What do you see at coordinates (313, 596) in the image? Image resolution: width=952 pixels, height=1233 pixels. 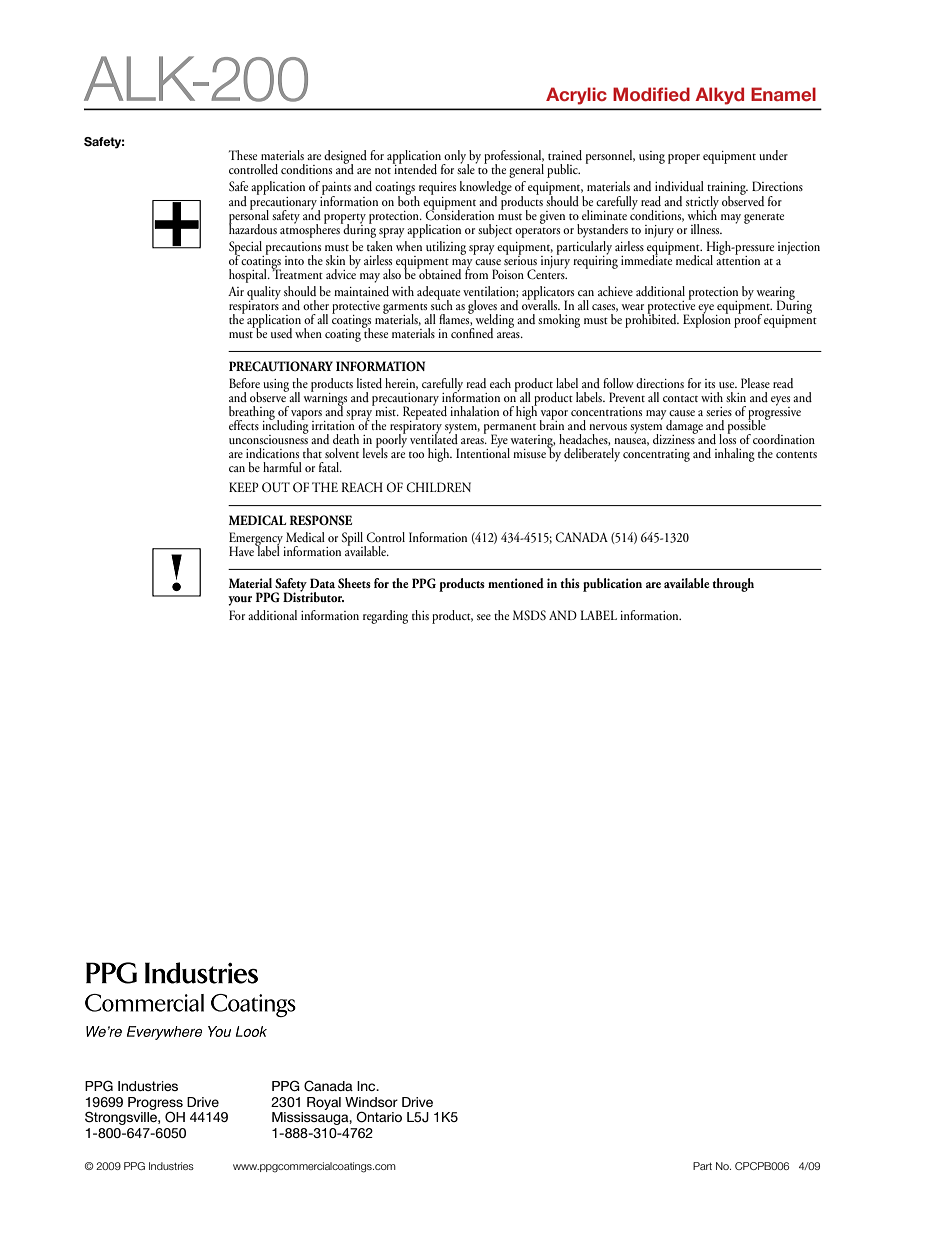 I see `Distributor` at bounding box center [313, 596].
